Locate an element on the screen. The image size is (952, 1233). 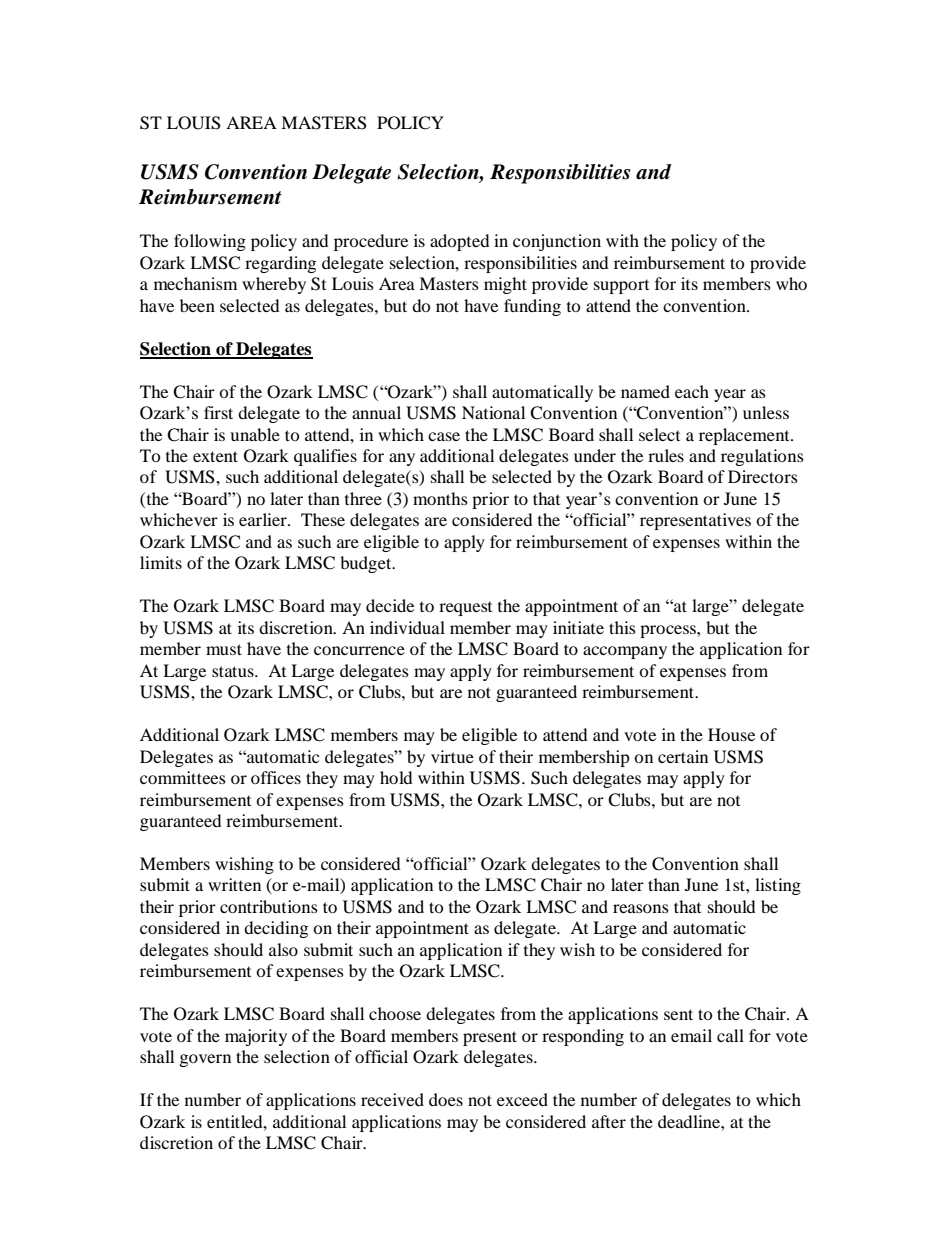
virtue is located at coordinates (452, 756).
